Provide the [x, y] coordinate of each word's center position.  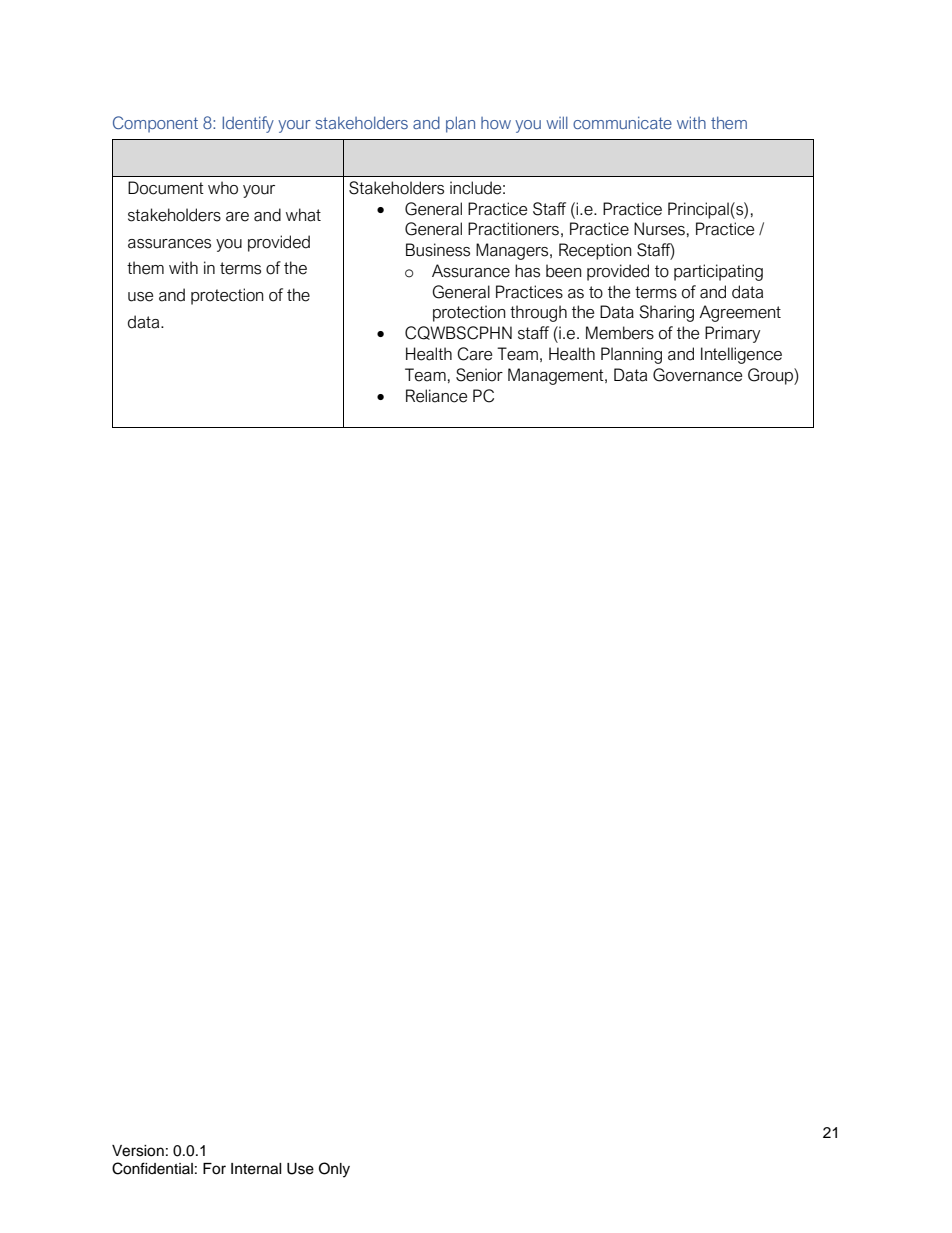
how [496, 123]
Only [334, 1170]
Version [138, 1151]
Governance [697, 375]
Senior [479, 375]
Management [557, 376]
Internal [256, 1169]
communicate [622, 123]
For [214, 1169]
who [223, 188]
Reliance [436, 396]
